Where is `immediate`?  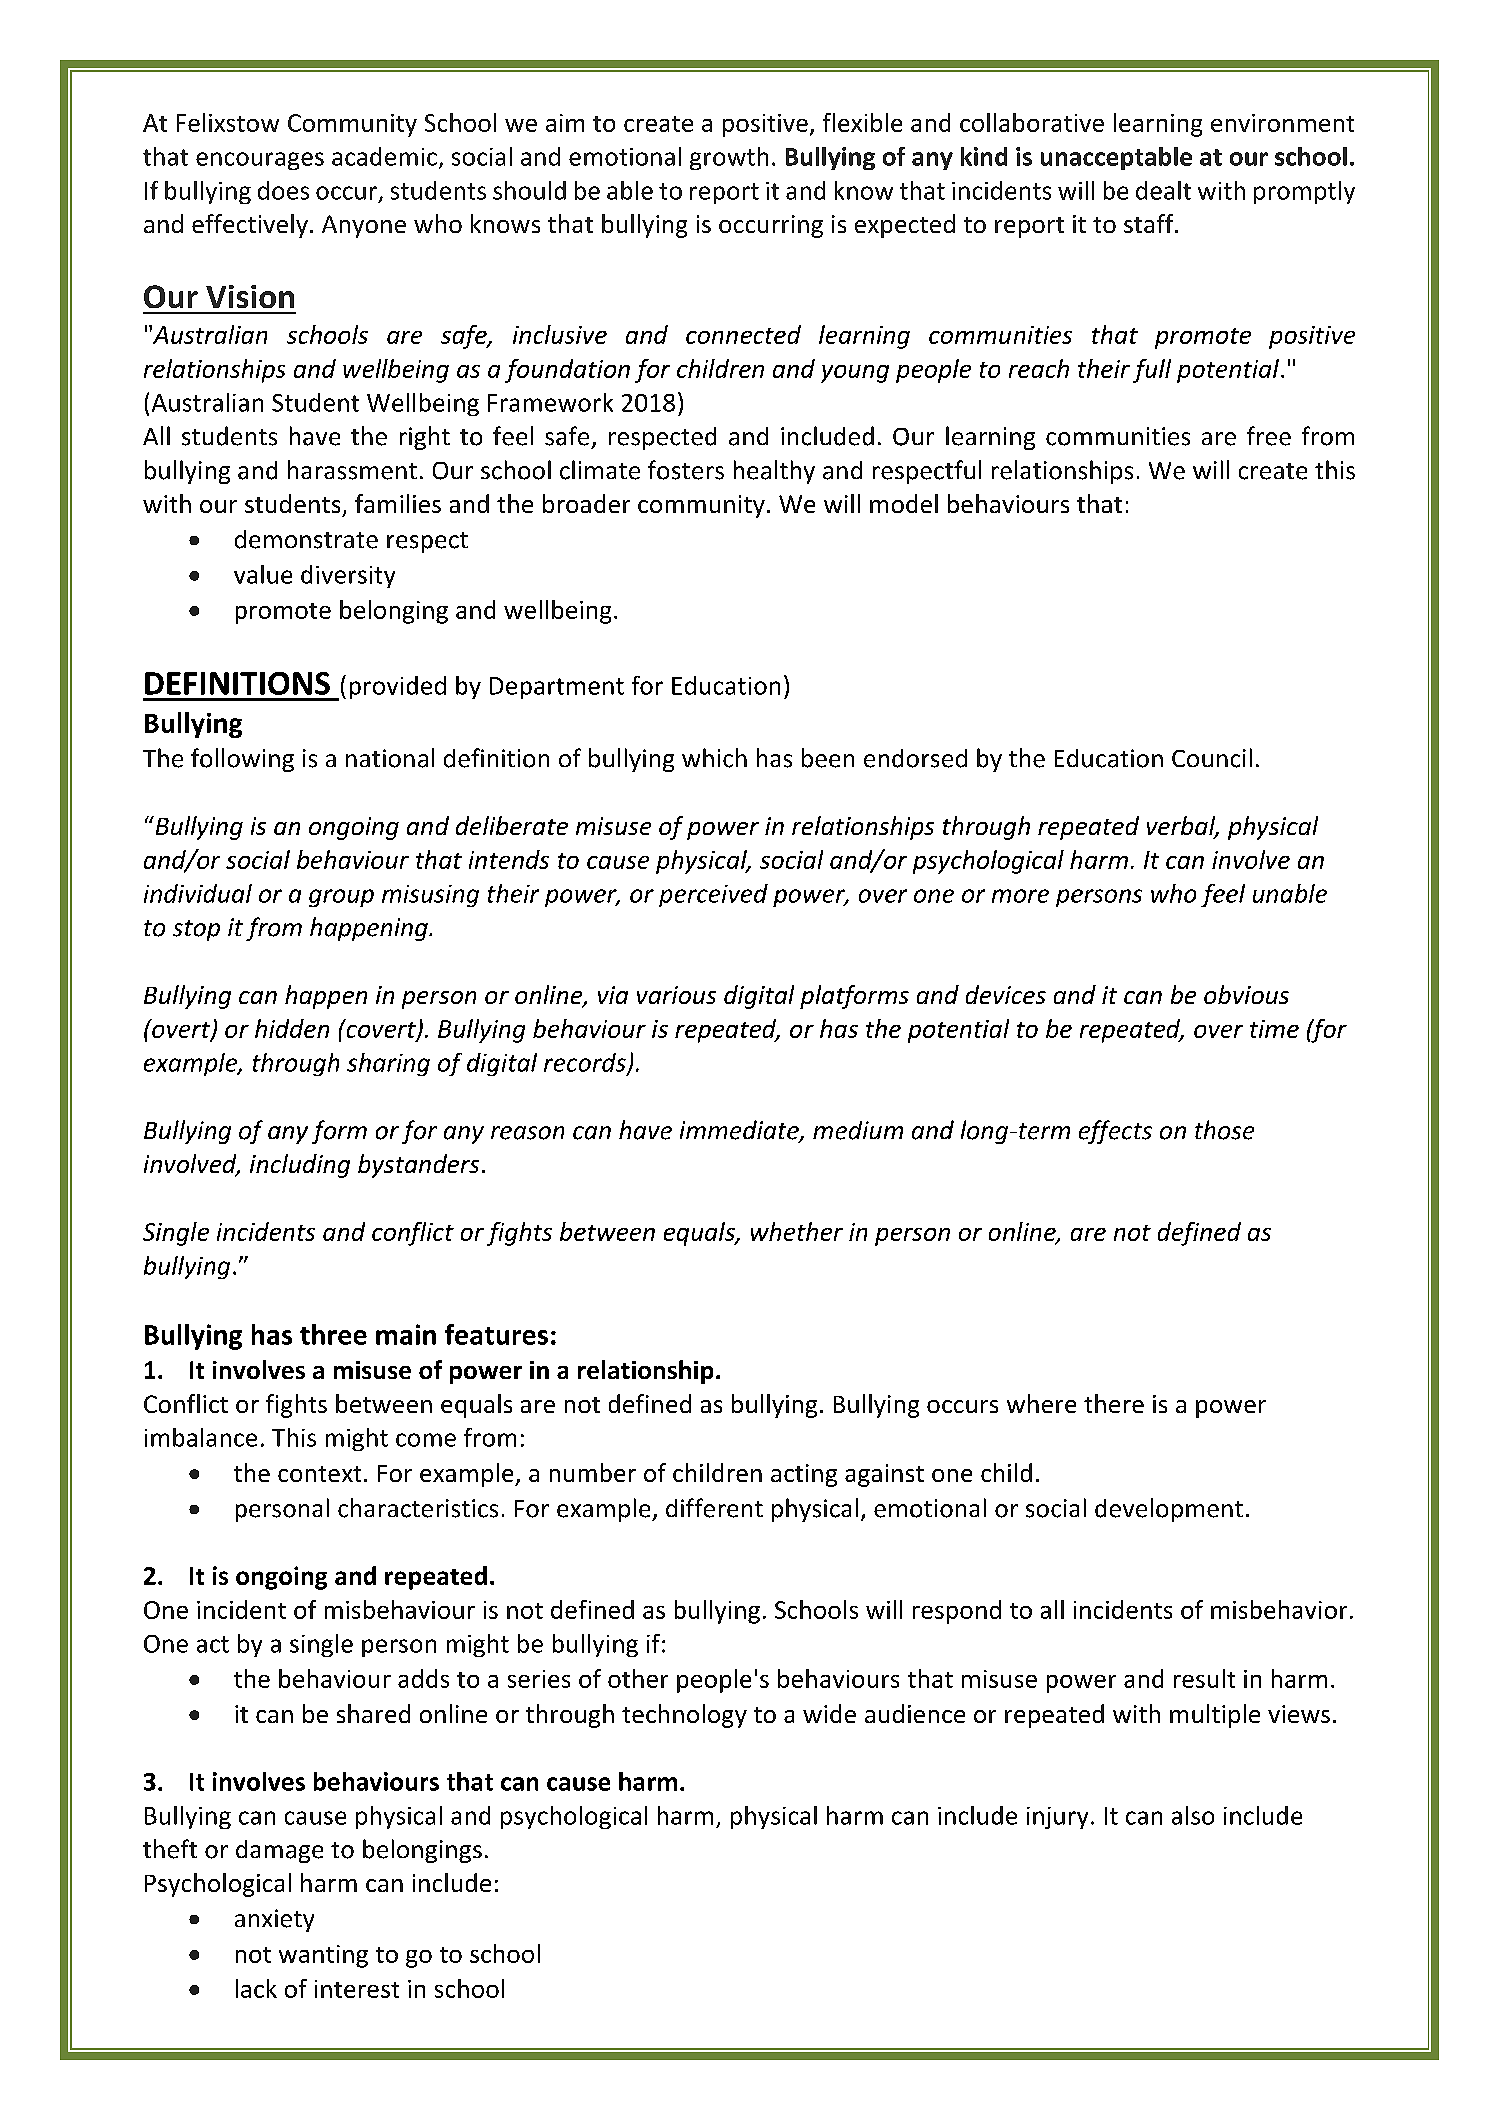
immediate is located at coordinates (740, 1131).
